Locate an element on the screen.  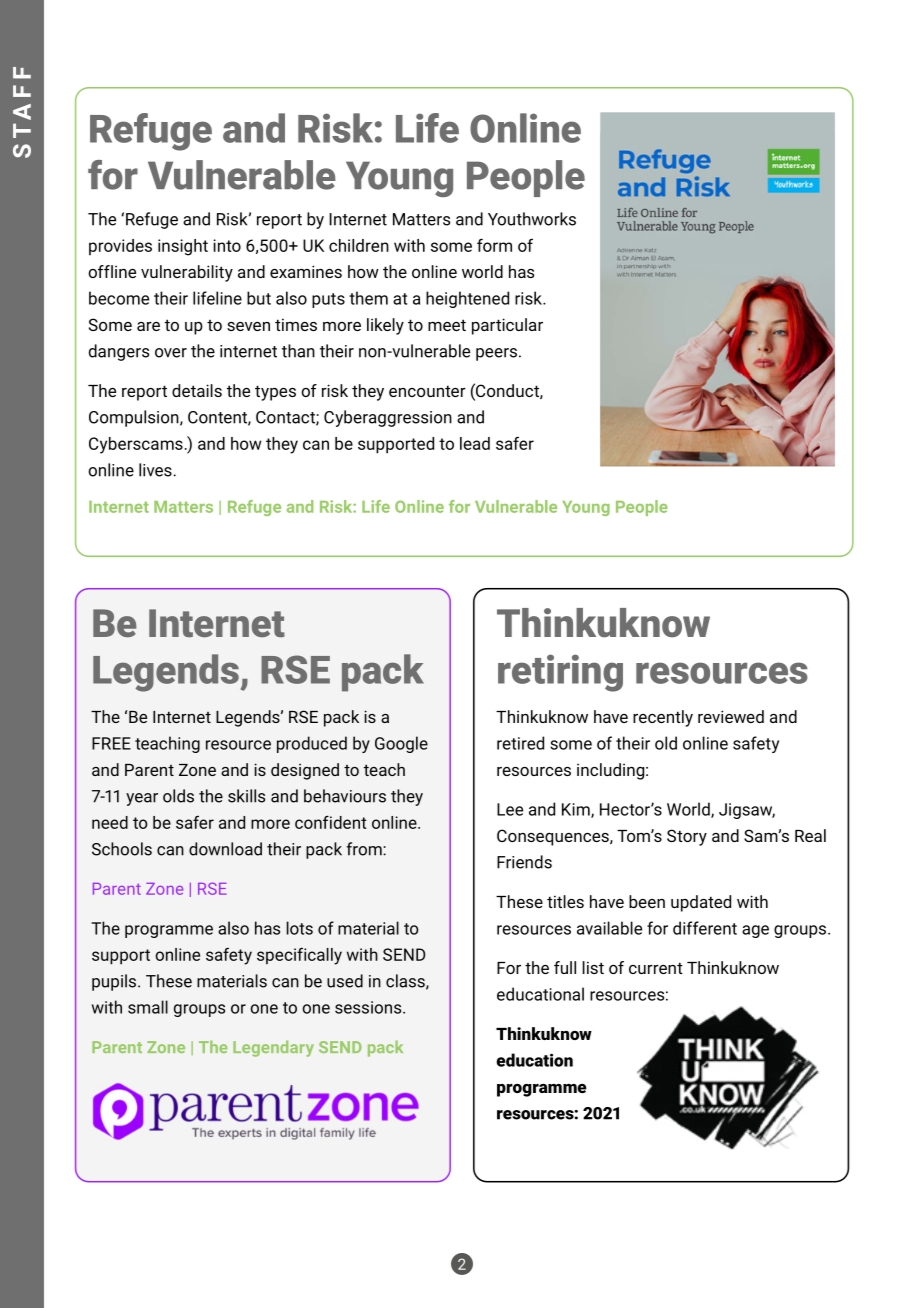
retiring is located at coordinates (560, 673).
